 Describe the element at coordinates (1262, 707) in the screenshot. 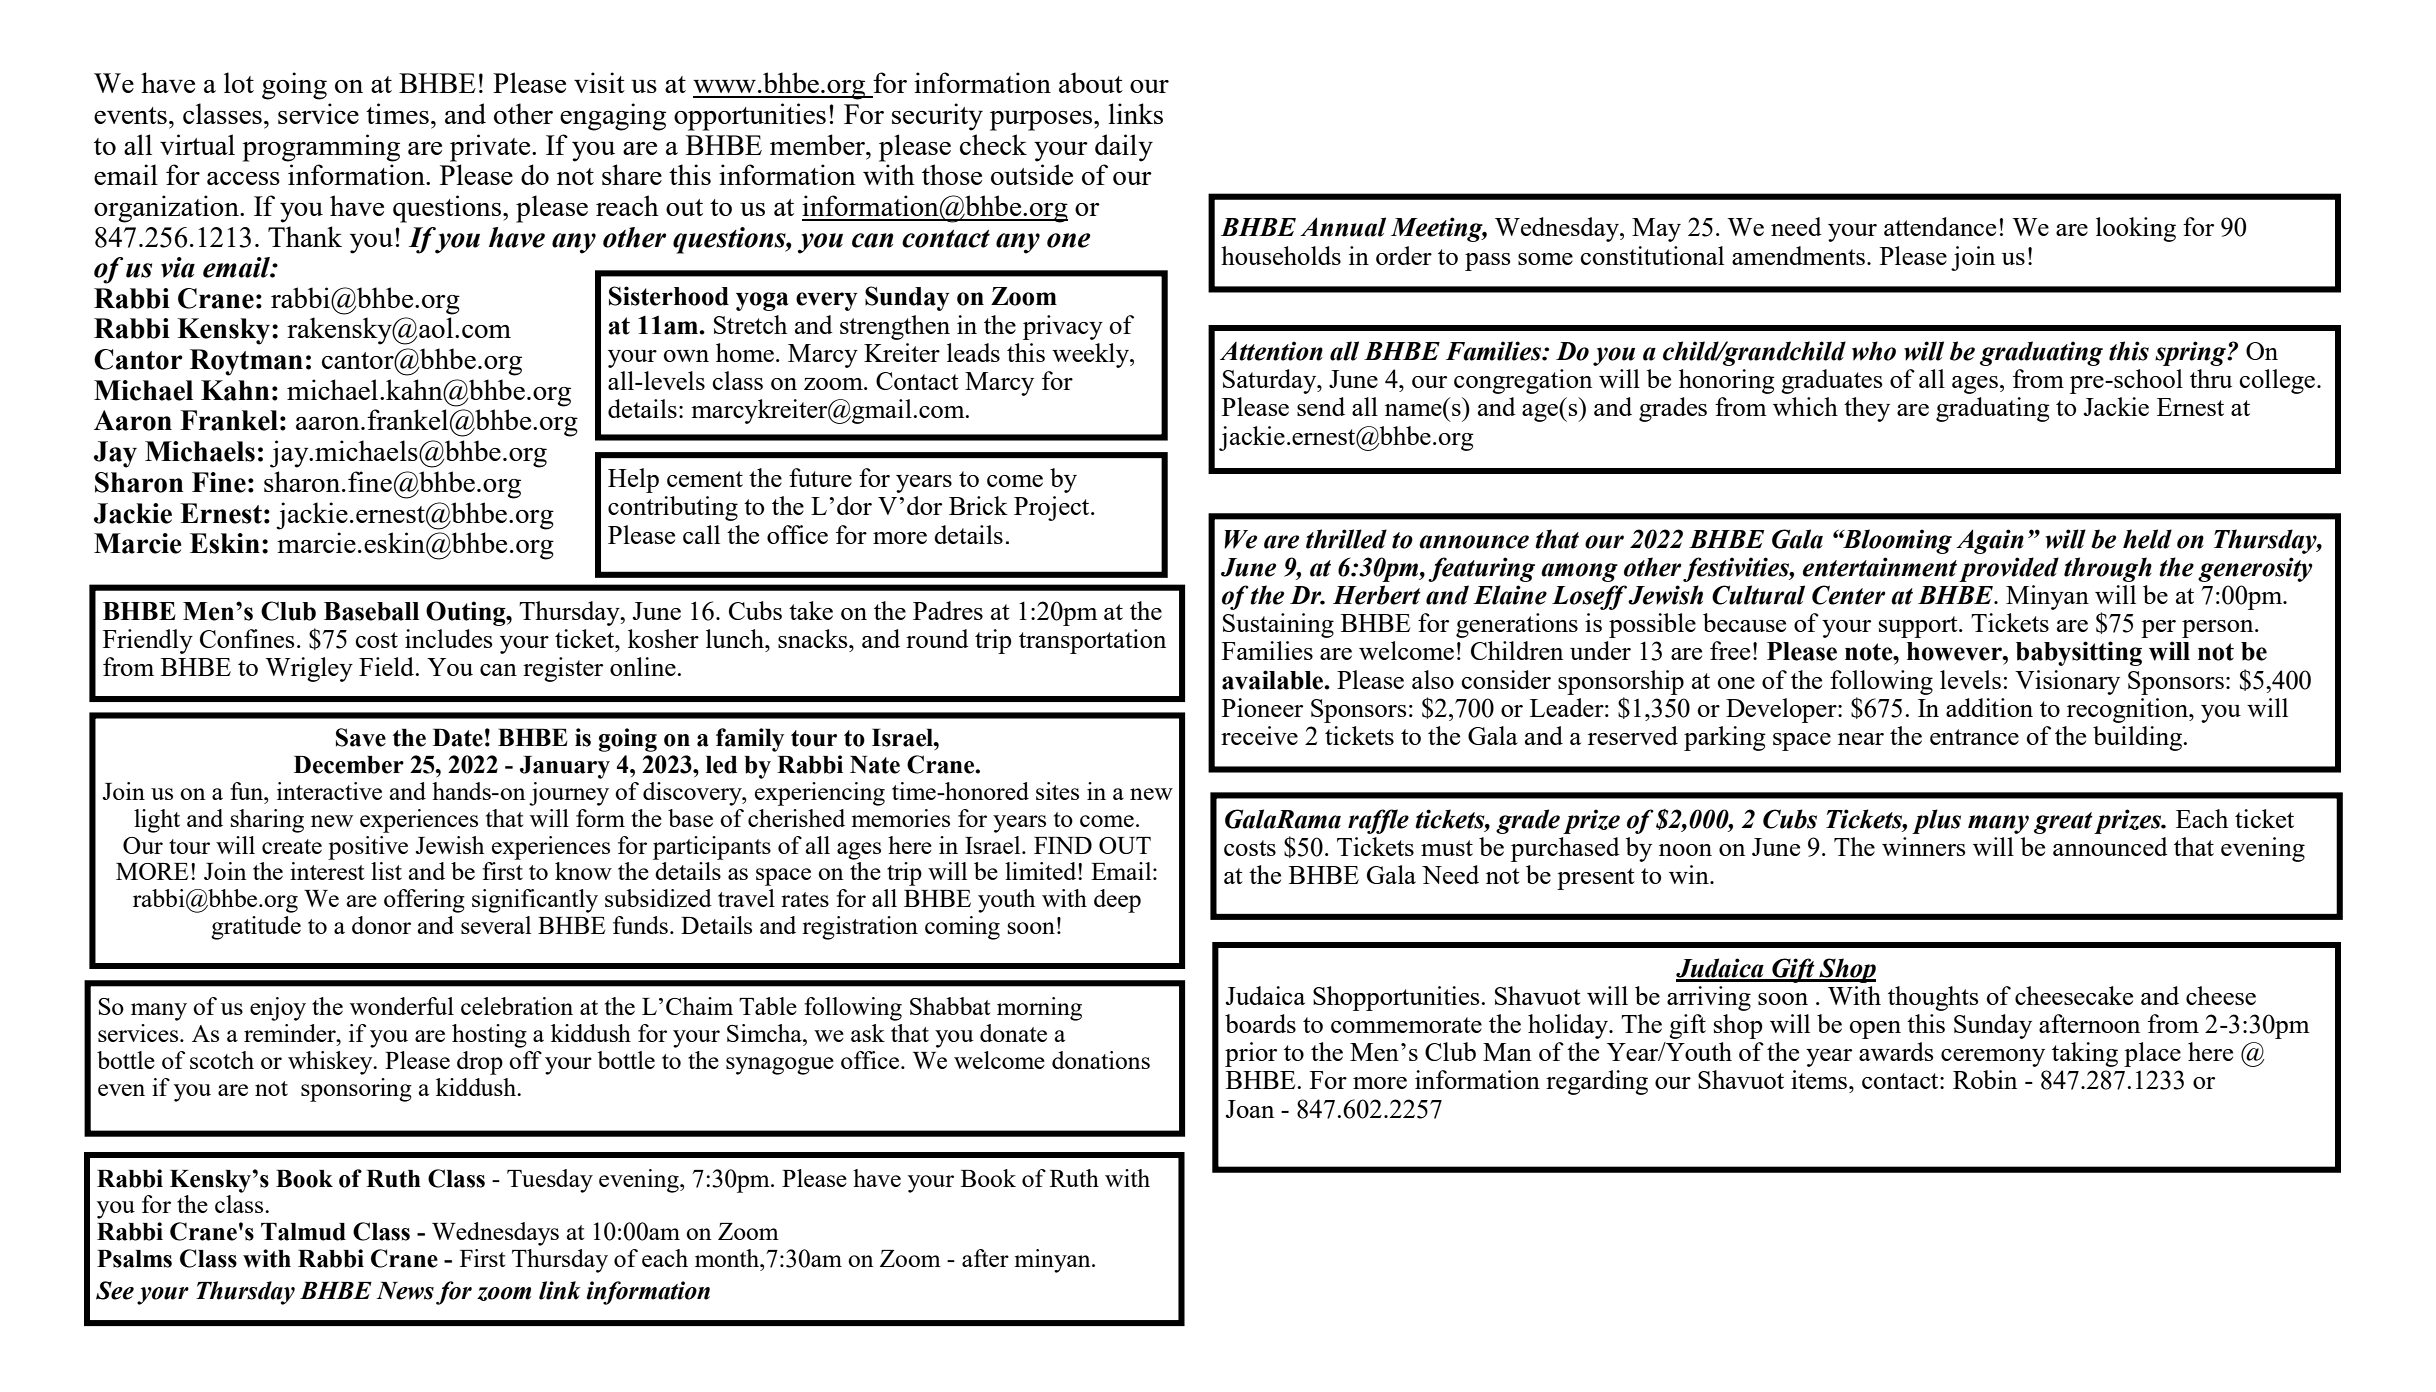

I see `Pioneer` at that location.
